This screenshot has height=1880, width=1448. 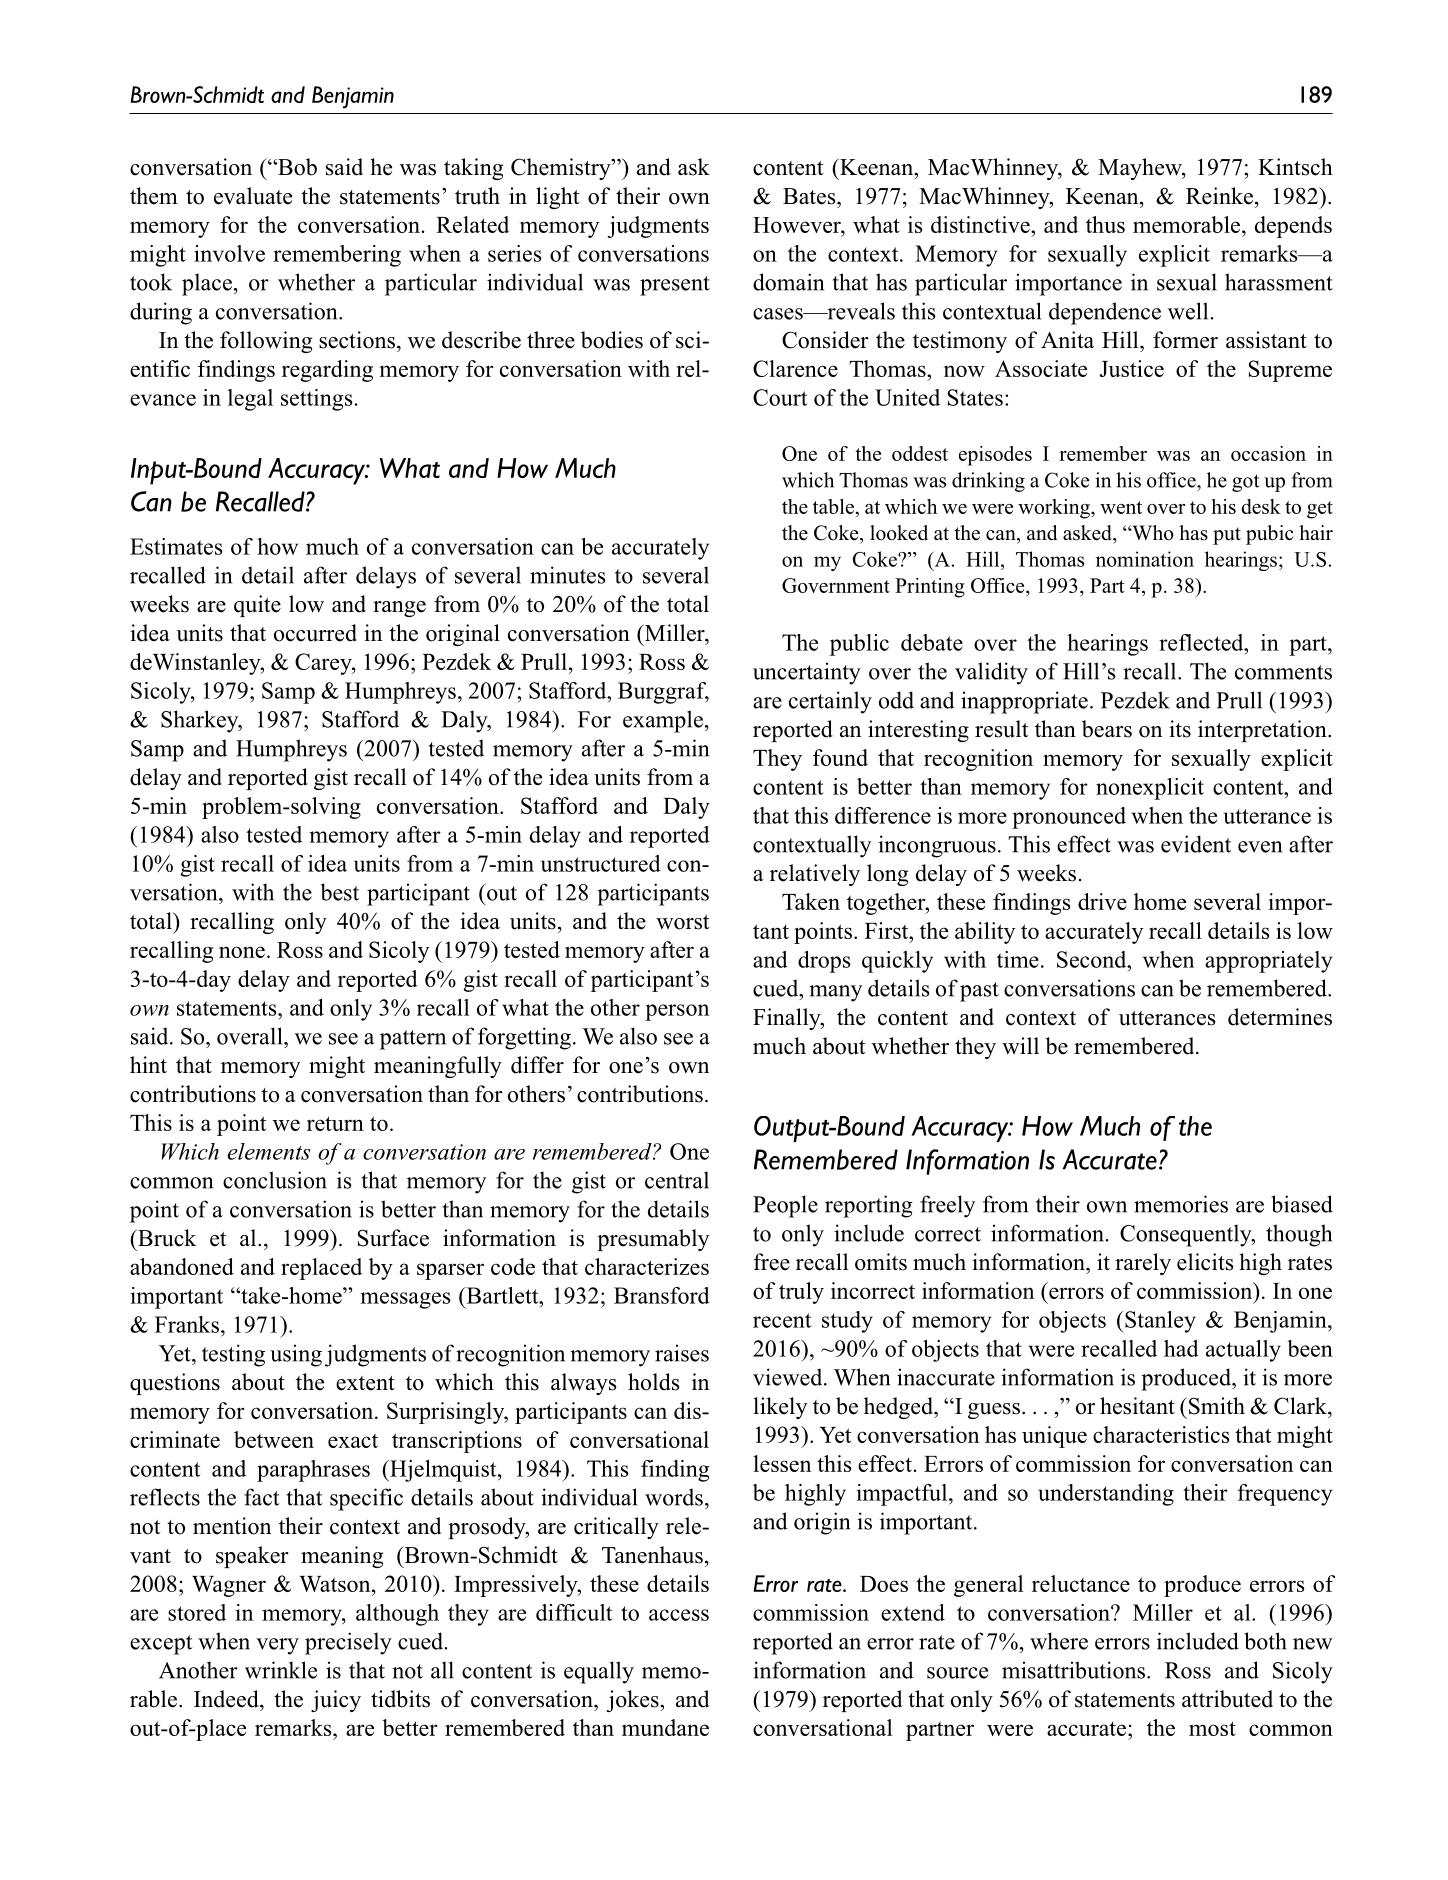 What do you see at coordinates (340, 892) in the screenshot?
I see `best` at bounding box center [340, 892].
